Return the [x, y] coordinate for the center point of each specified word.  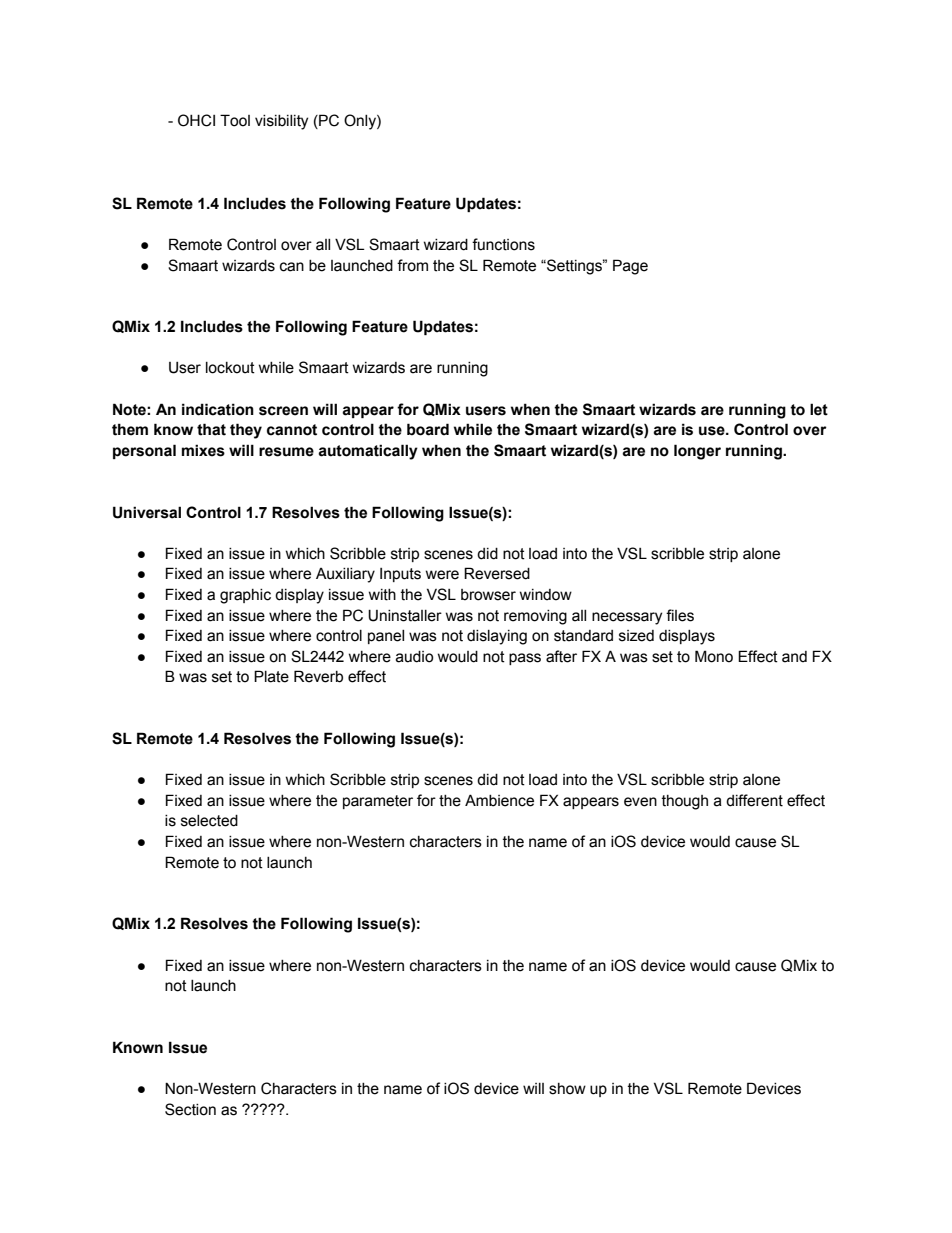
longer [697, 452]
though [685, 802]
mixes [203, 450]
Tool [235, 120]
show [567, 1089]
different [754, 800]
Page [630, 267]
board [428, 429]
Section [190, 1109]
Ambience [499, 800]
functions [503, 244]
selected [209, 821]
